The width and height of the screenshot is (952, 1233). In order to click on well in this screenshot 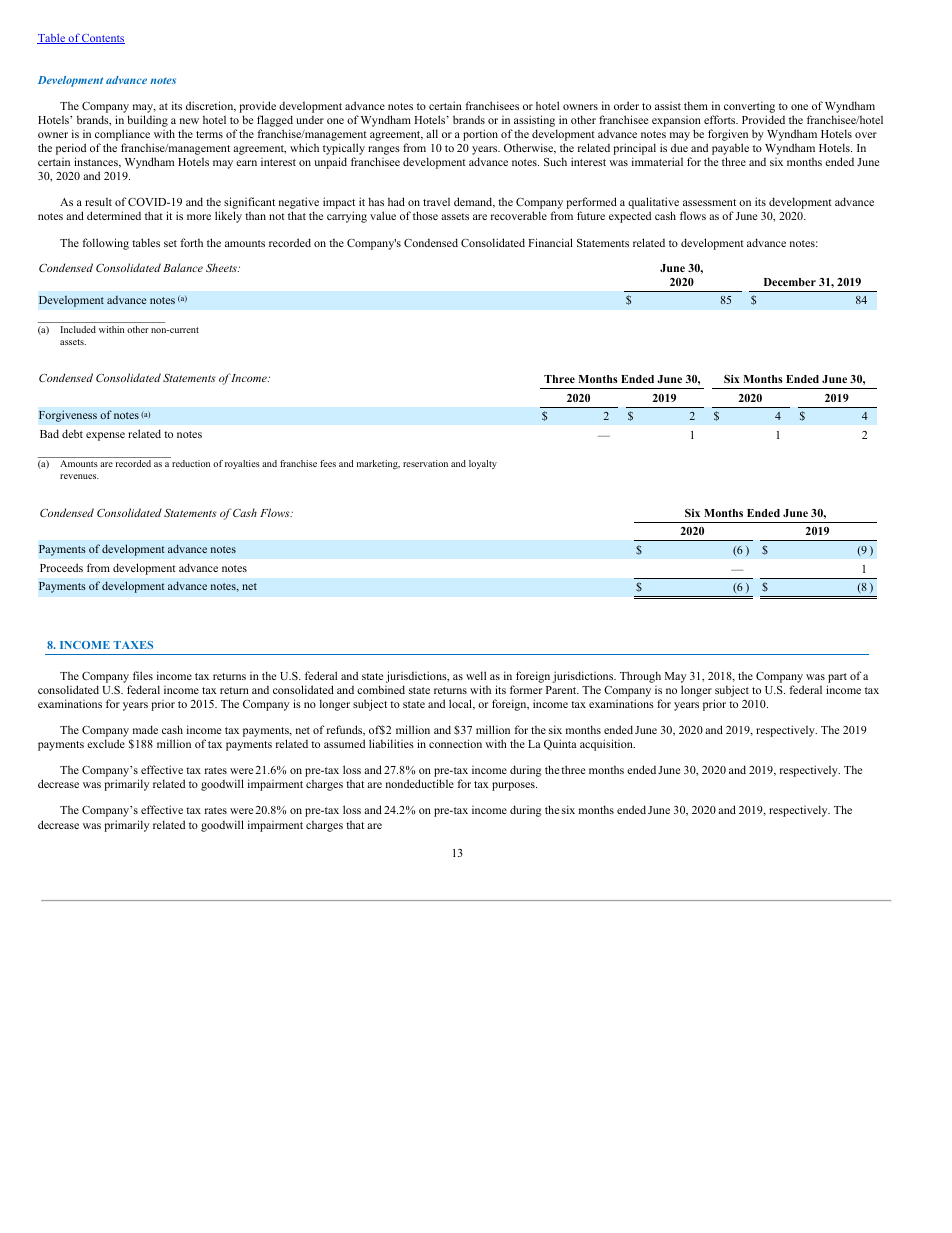, I will do `click(476, 675)`.
